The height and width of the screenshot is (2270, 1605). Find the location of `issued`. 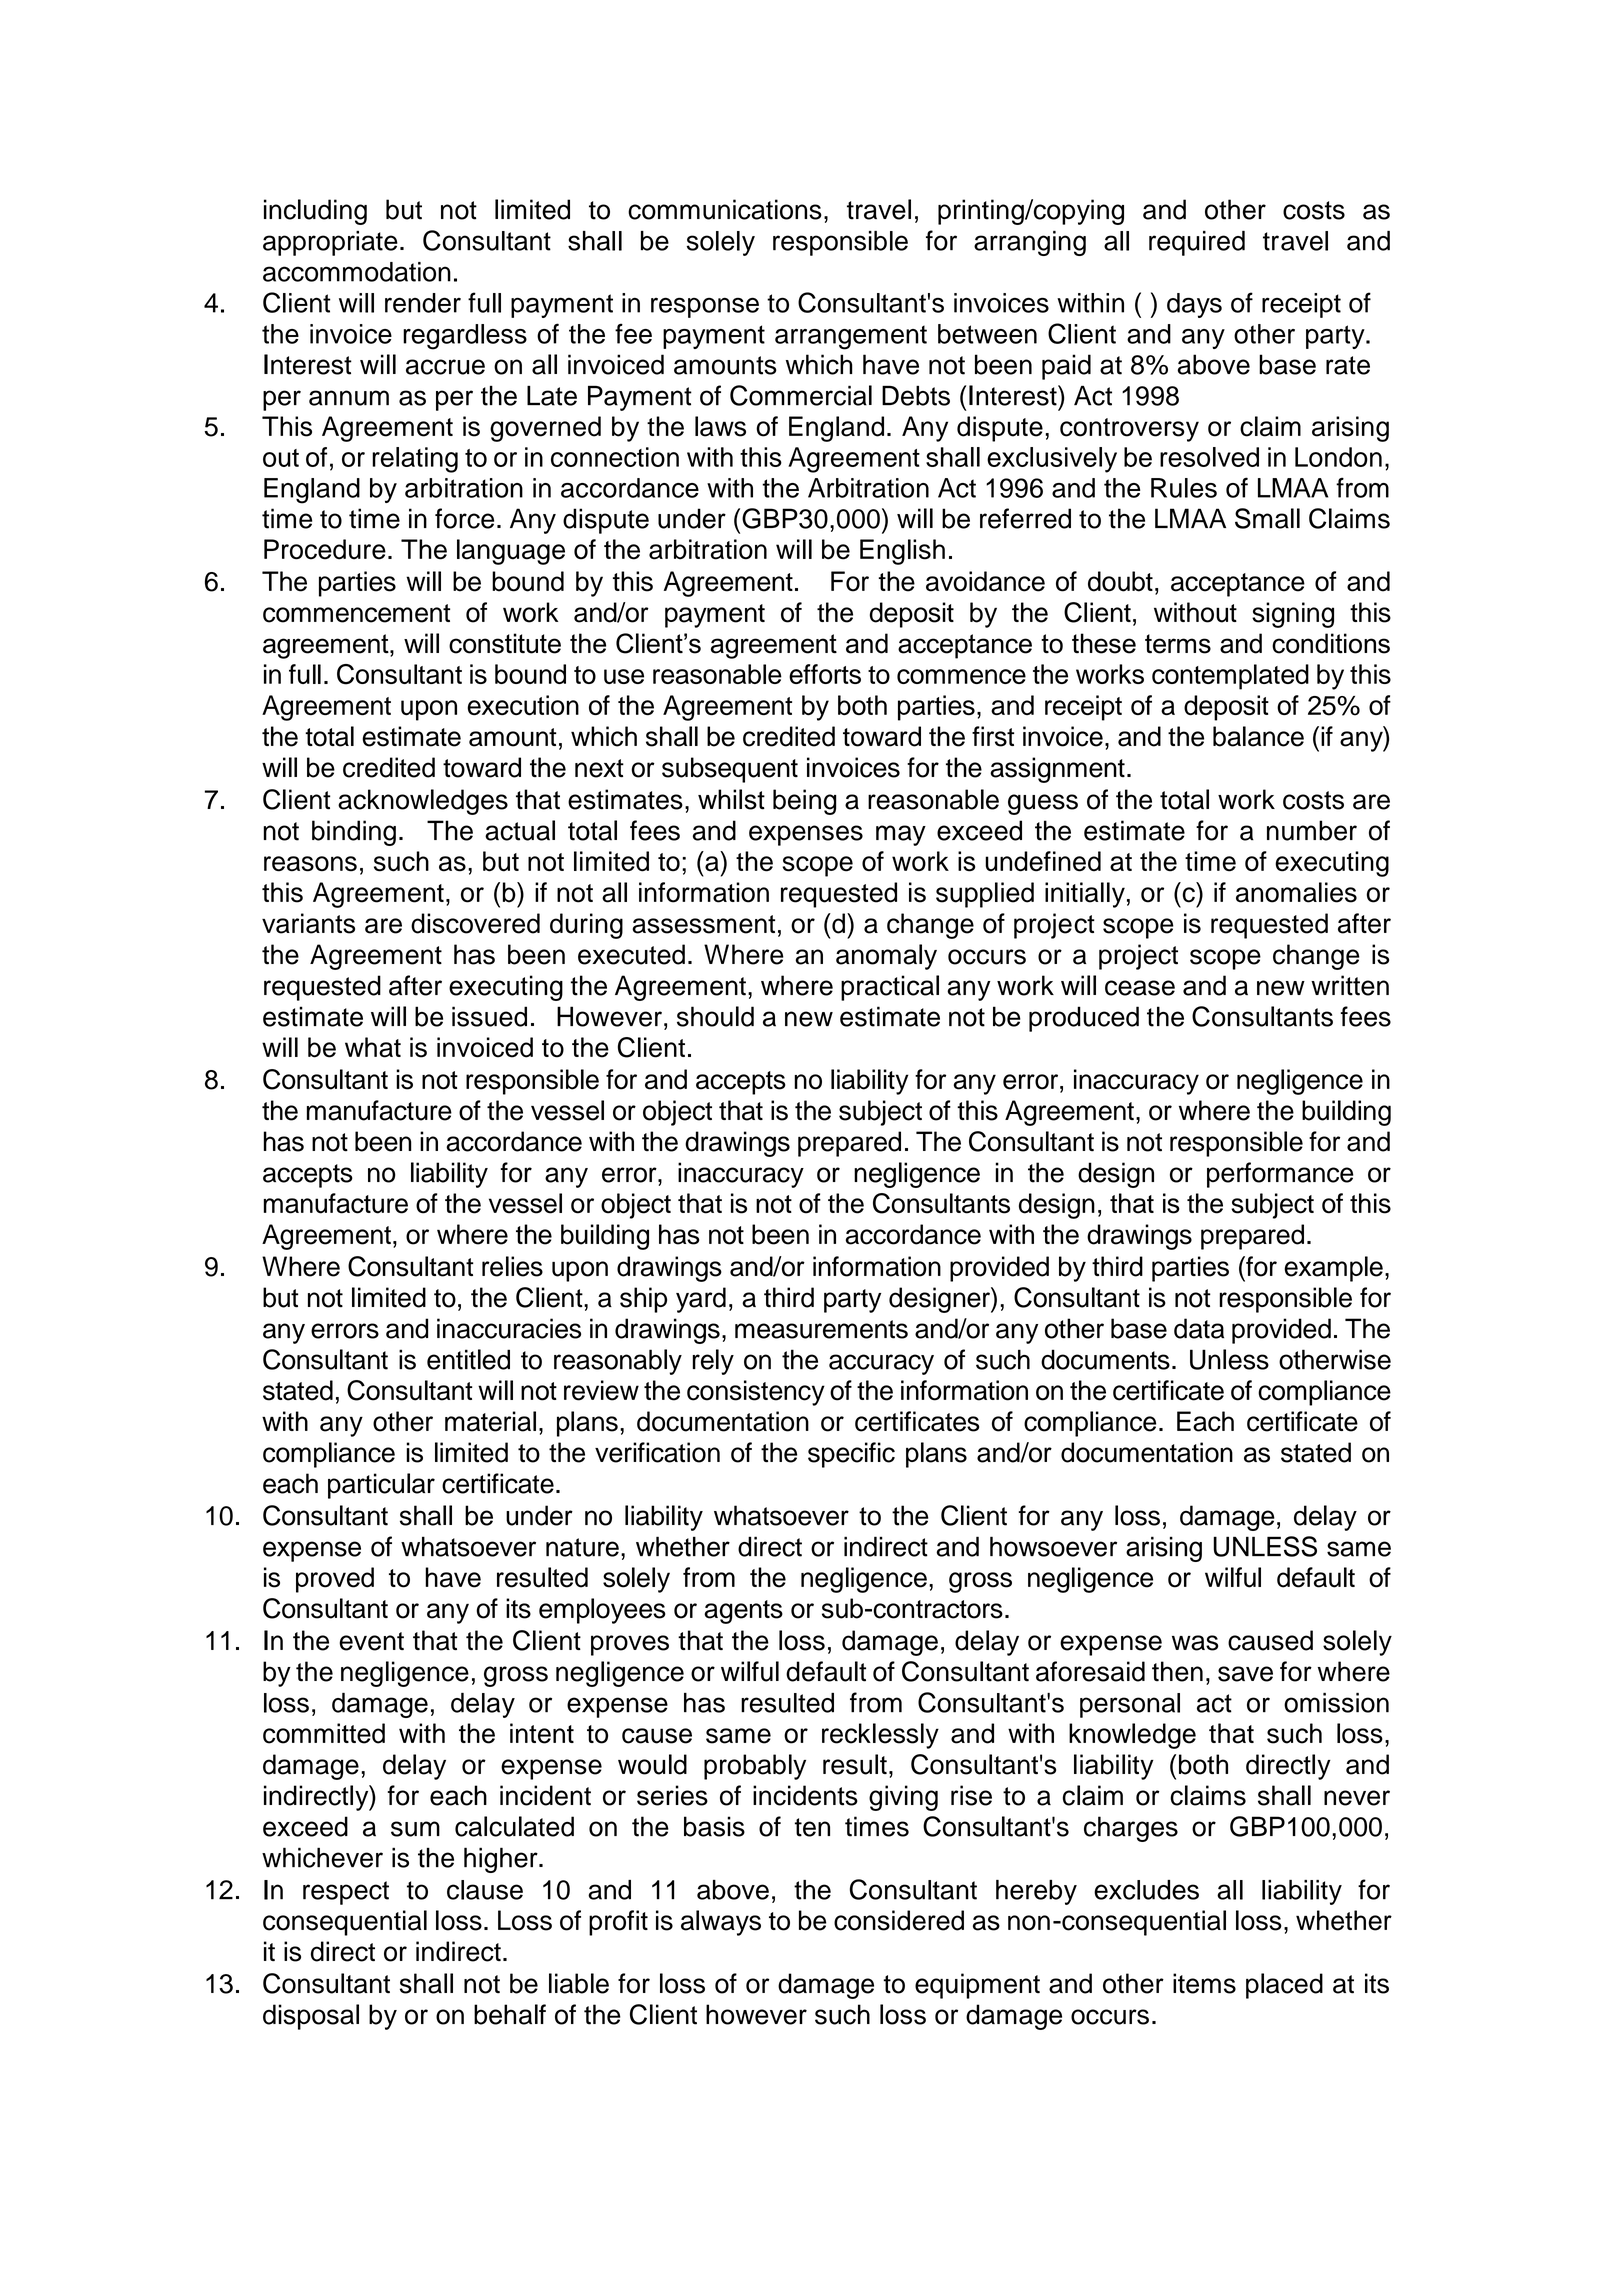

issued is located at coordinates (489, 1016).
